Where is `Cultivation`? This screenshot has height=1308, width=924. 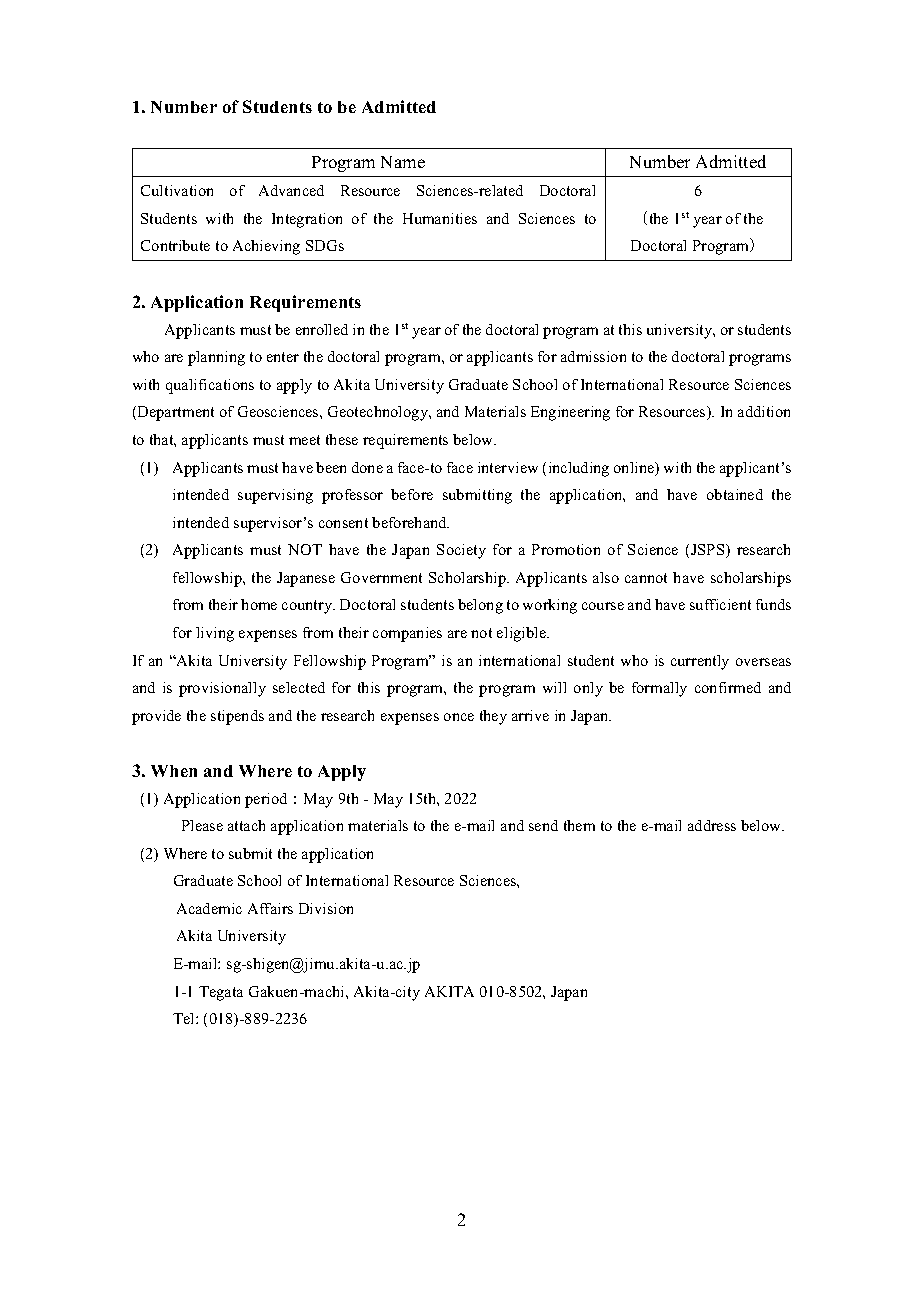
Cultivation is located at coordinates (177, 190).
